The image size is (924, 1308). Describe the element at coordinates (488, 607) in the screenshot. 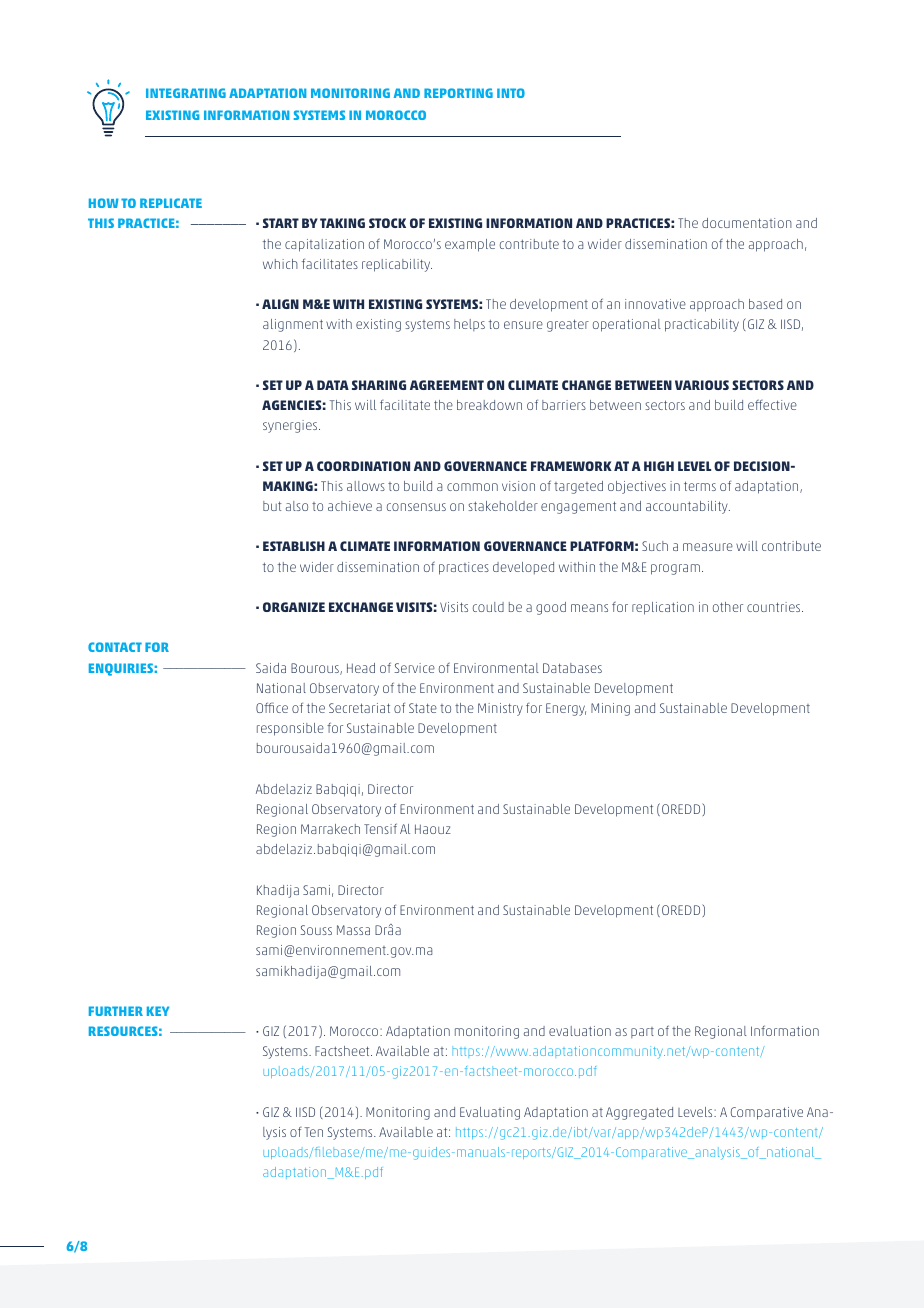

I see `could` at that location.
